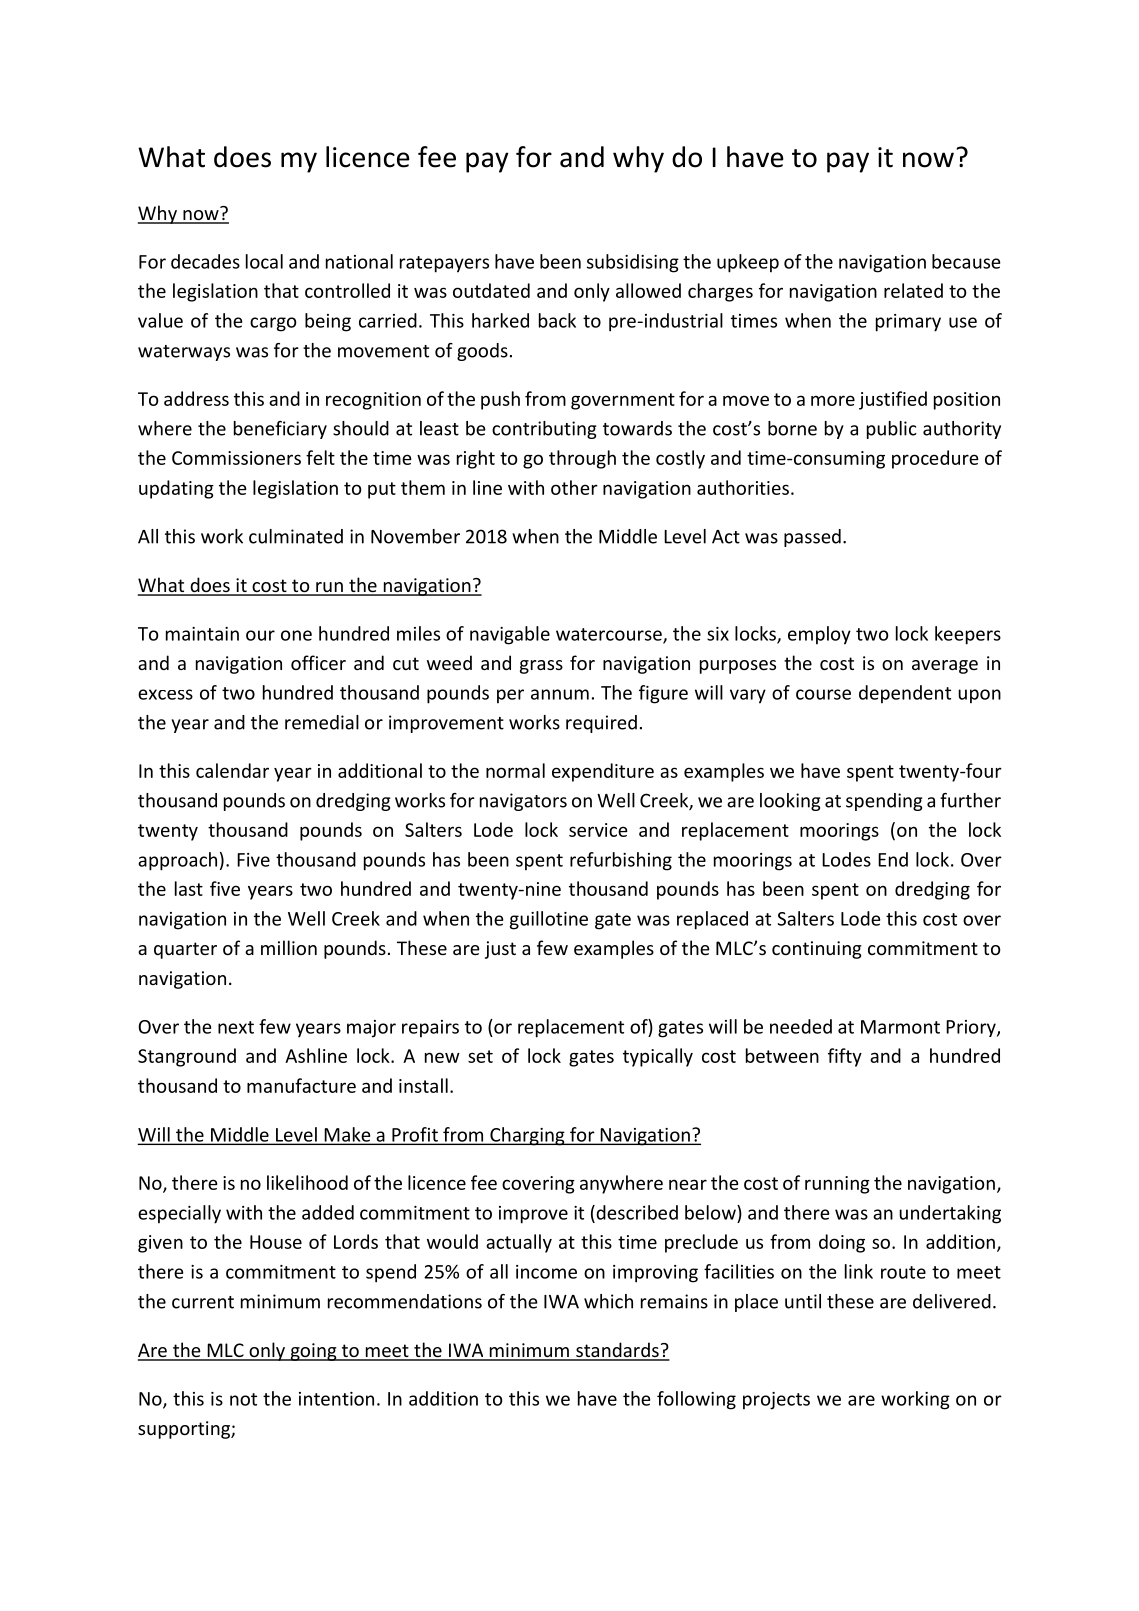 The width and height of the document is (1139, 1611). What do you see at coordinates (273, 324) in the document?
I see `cargo` at bounding box center [273, 324].
